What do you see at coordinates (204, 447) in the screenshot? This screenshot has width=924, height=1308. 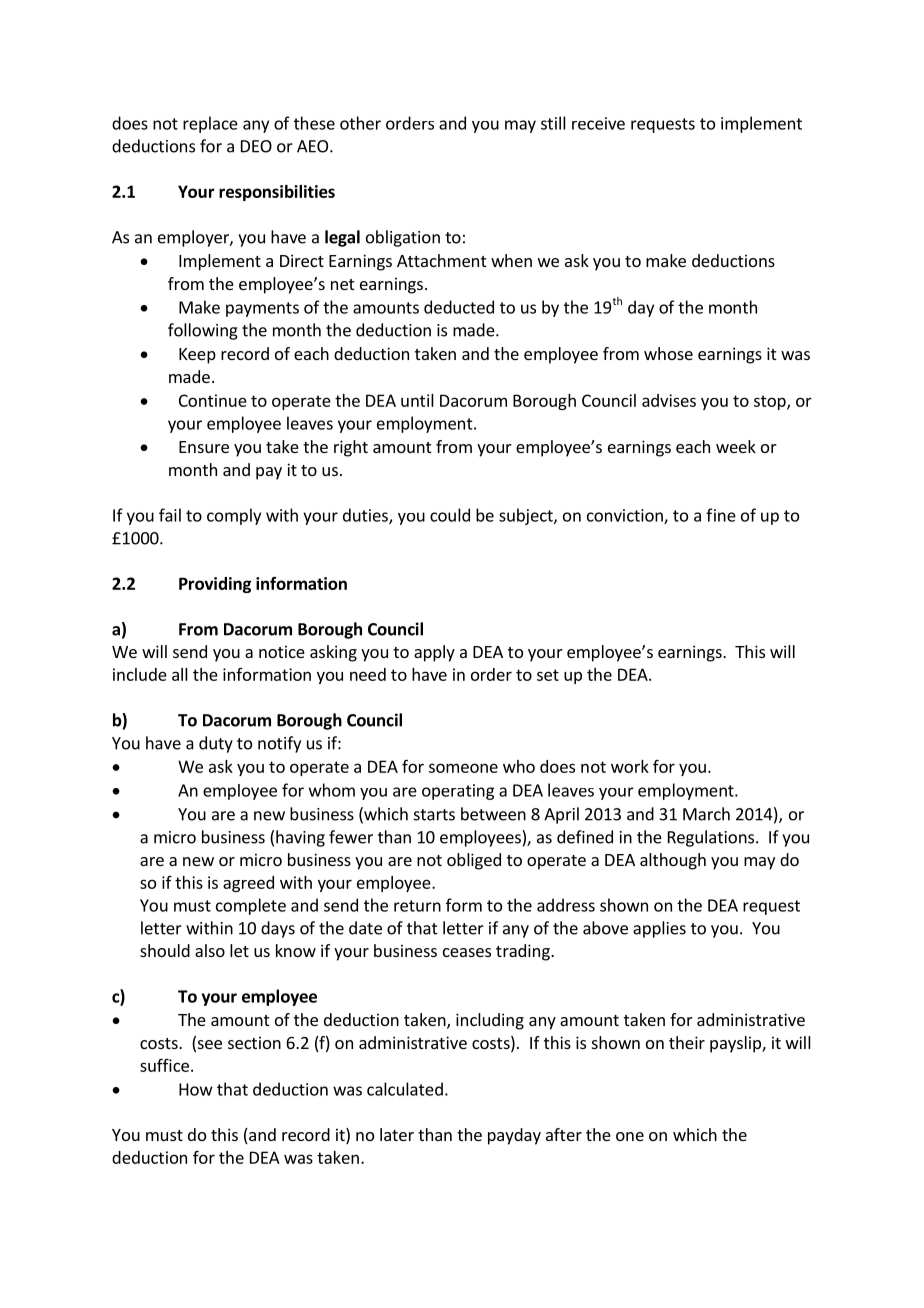 I see `Ensure` at bounding box center [204, 447].
